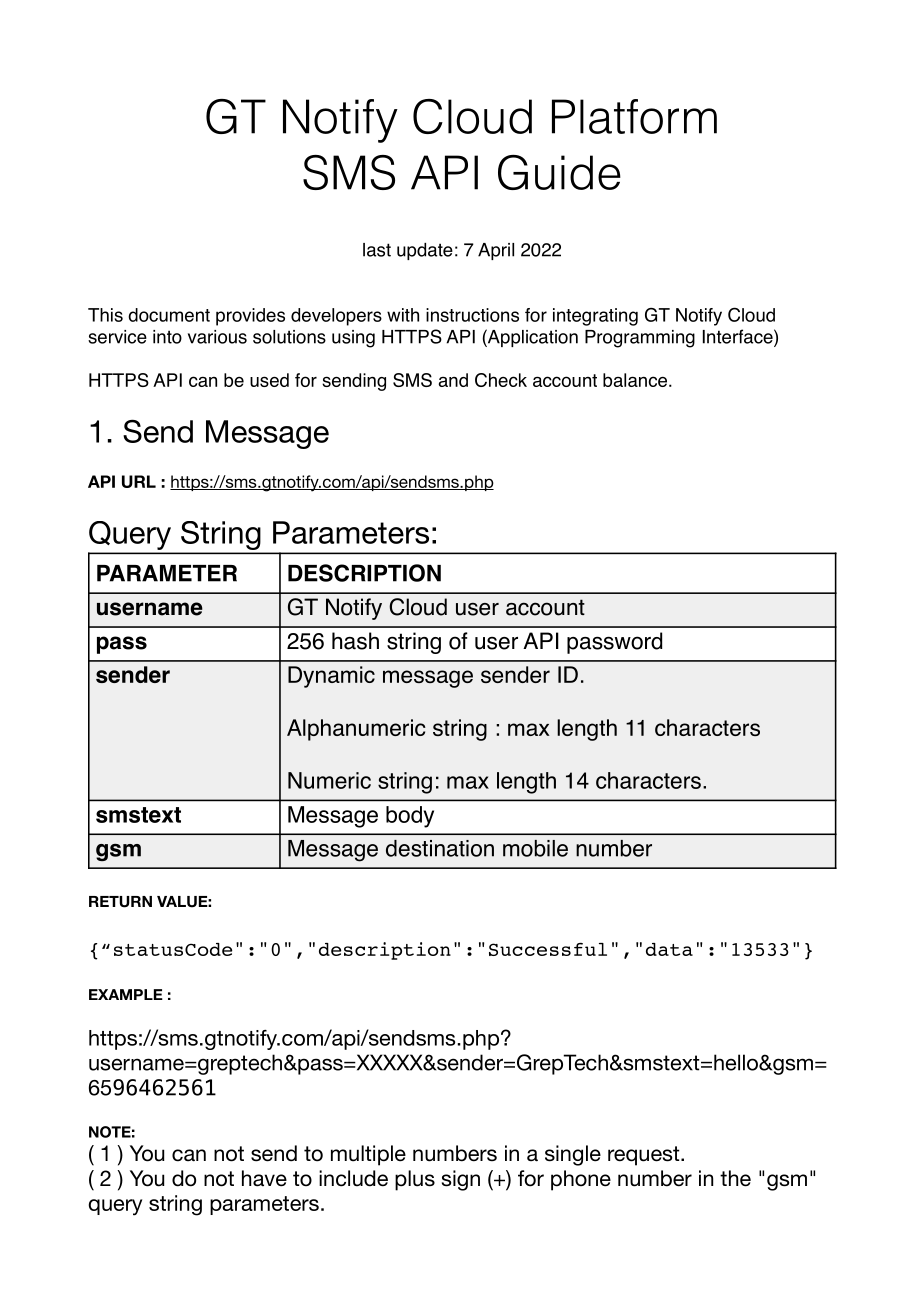 The height and width of the screenshot is (1308, 924). What do you see at coordinates (634, 116) in the screenshot?
I see `Platform` at bounding box center [634, 116].
